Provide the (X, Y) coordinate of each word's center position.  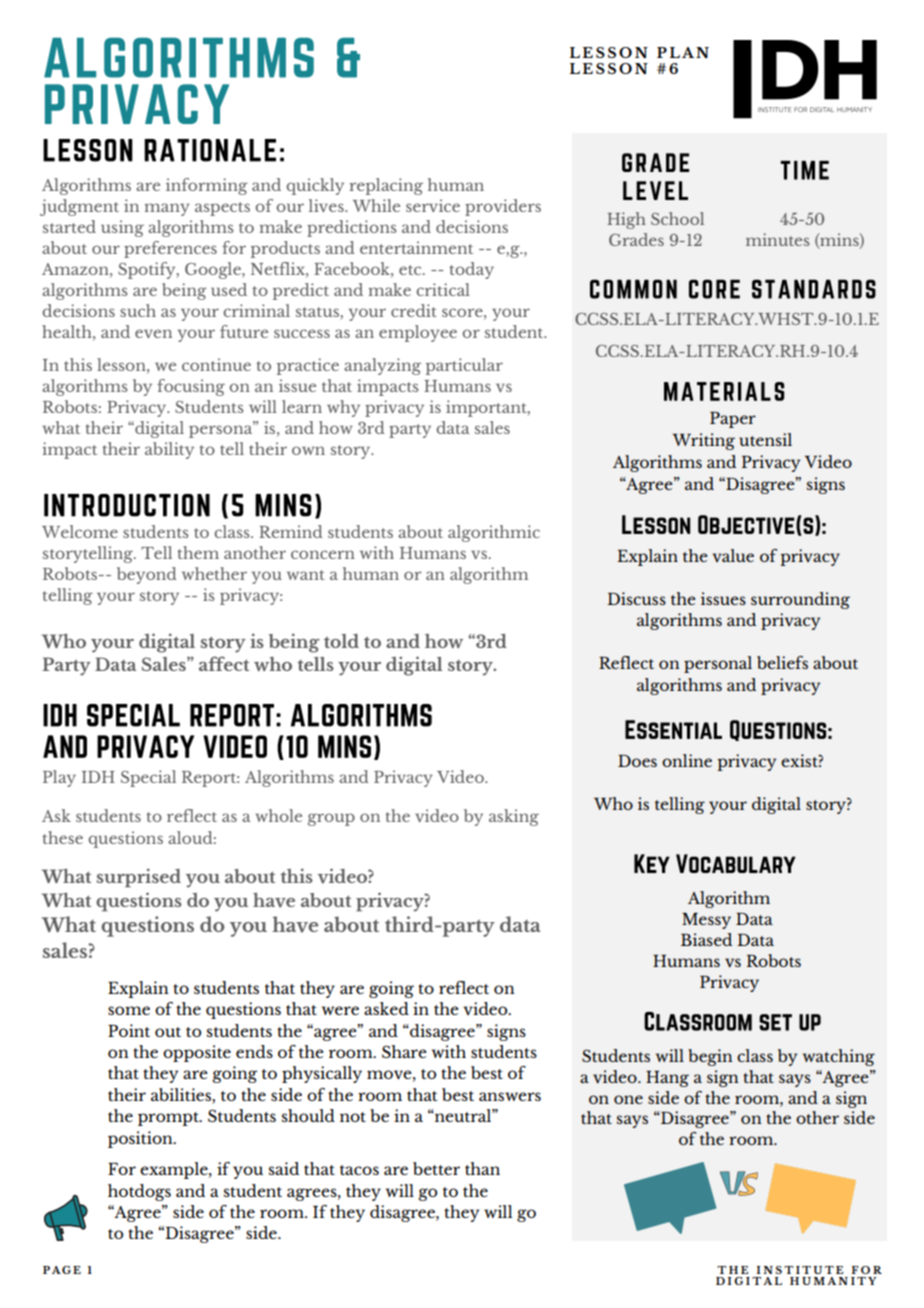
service (433, 205)
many (167, 209)
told (341, 641)
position (141, 1139)
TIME (805, 170)
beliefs (782, 662)
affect (224, 663)
